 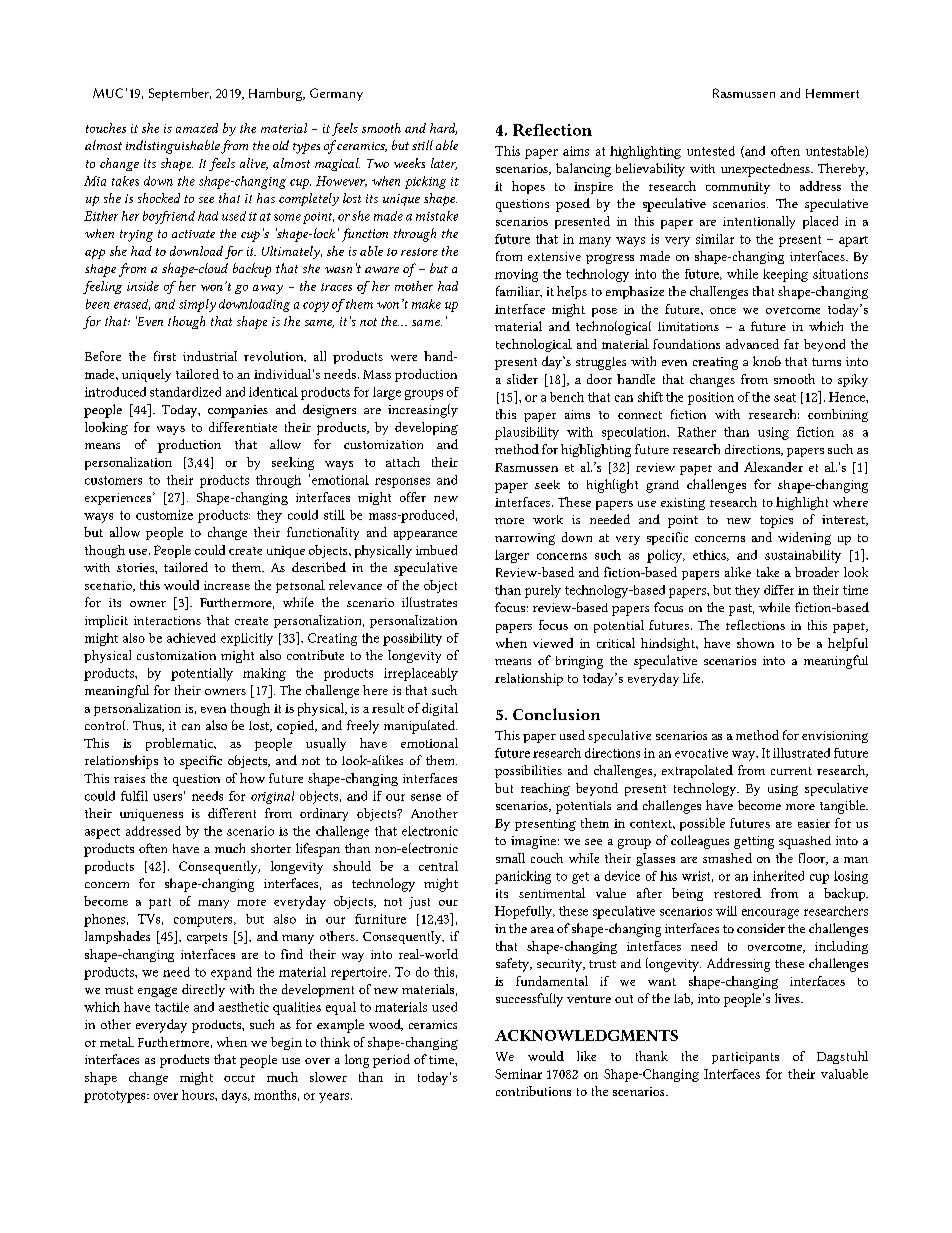 What do you see at coordinates (167, 620) in the page?
I see `interactions` at bounding box center [167, 620].
